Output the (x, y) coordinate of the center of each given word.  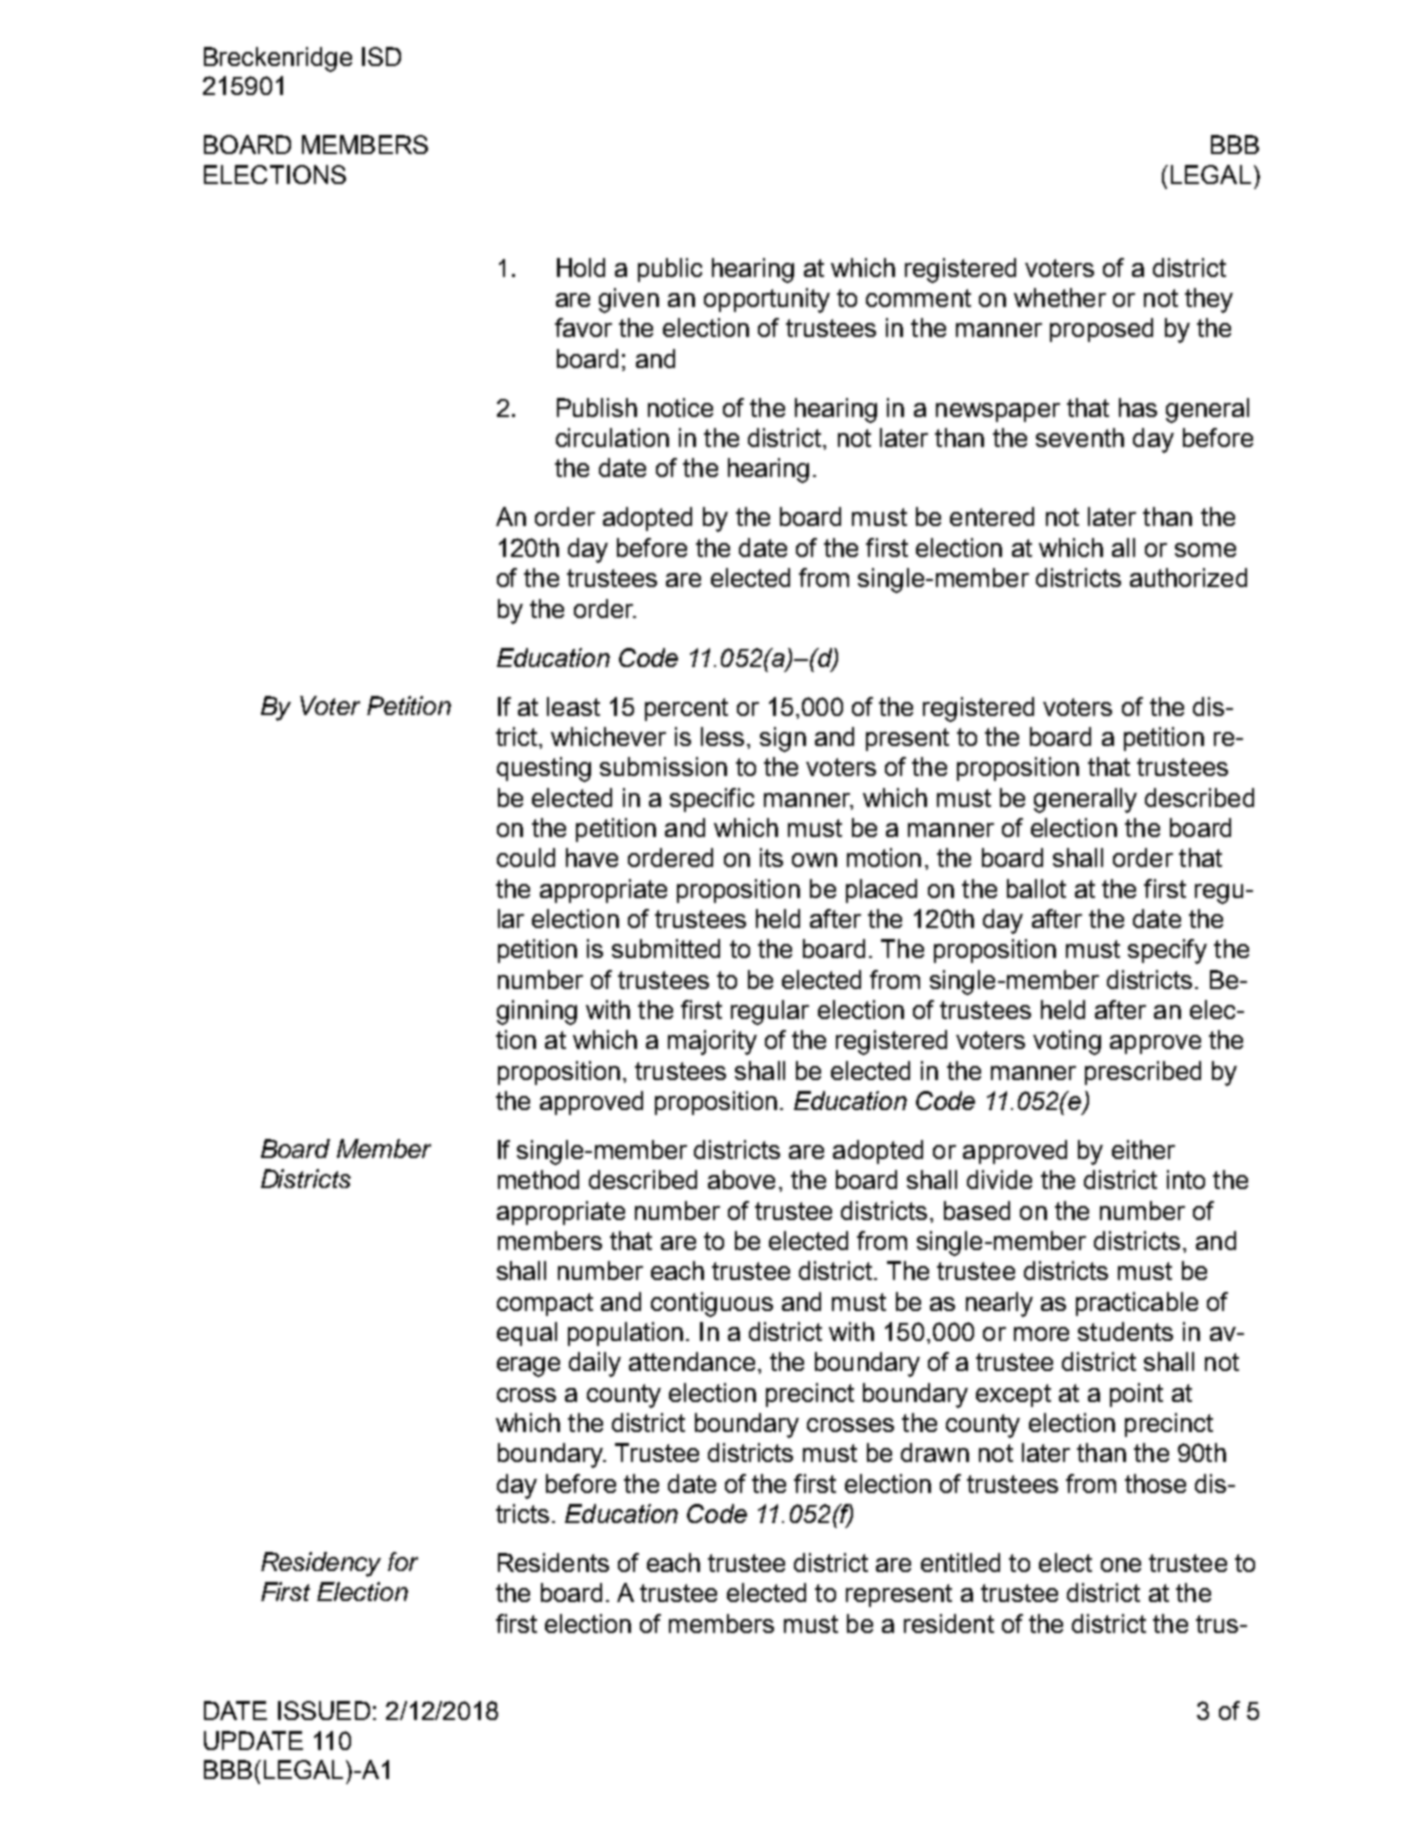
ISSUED (324, 1710)
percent (686, 709)
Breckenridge (278, 59)
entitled (960, 1562)
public (670, 270)
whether (1060, 297)
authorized (1188, 577)
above (741, 1179)
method (538, 1179)
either (1143, 1149)
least (573, 706)
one (1121, 1565)
